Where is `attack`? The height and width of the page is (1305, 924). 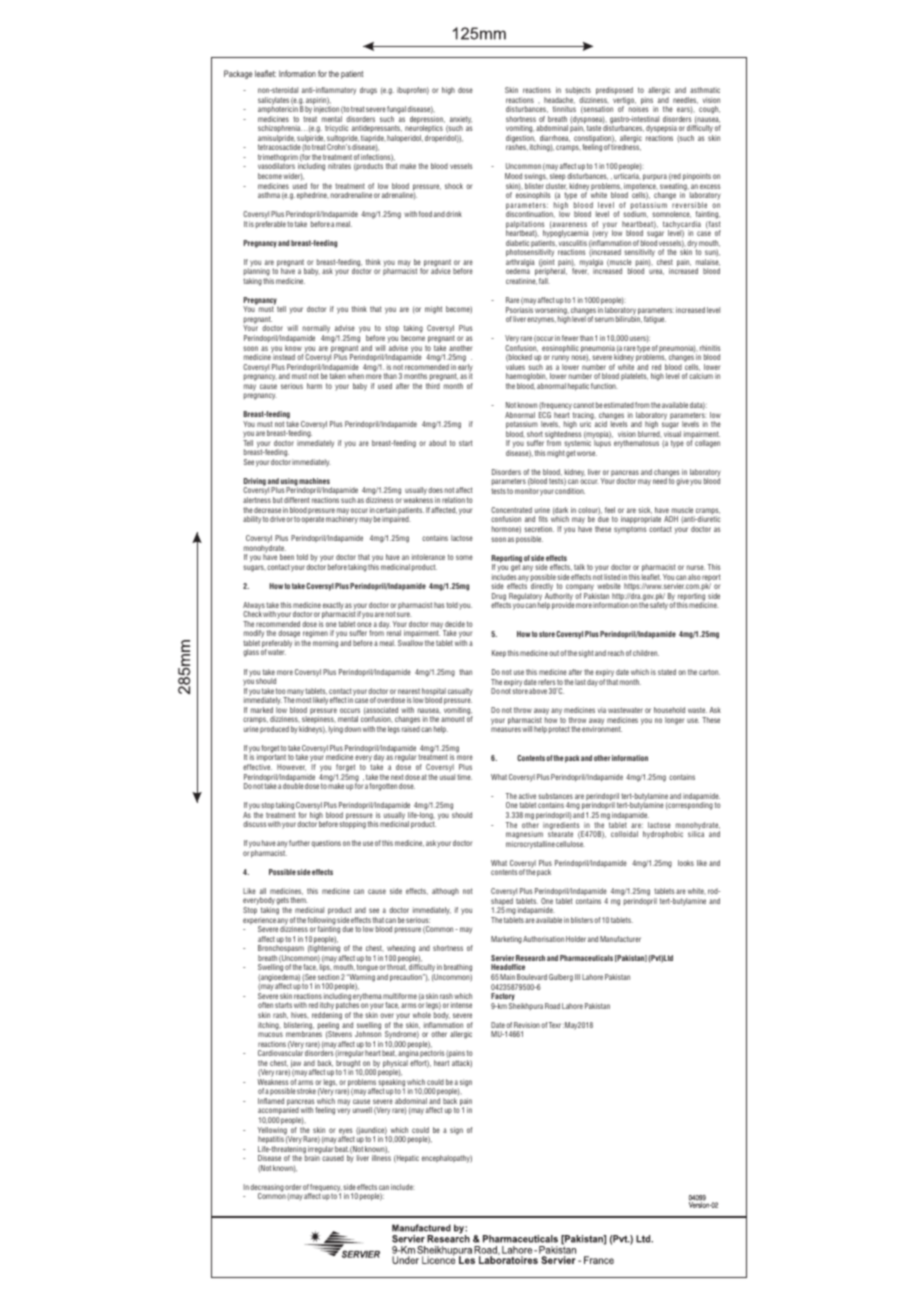
attack is located at coordinates (462, 1064).
